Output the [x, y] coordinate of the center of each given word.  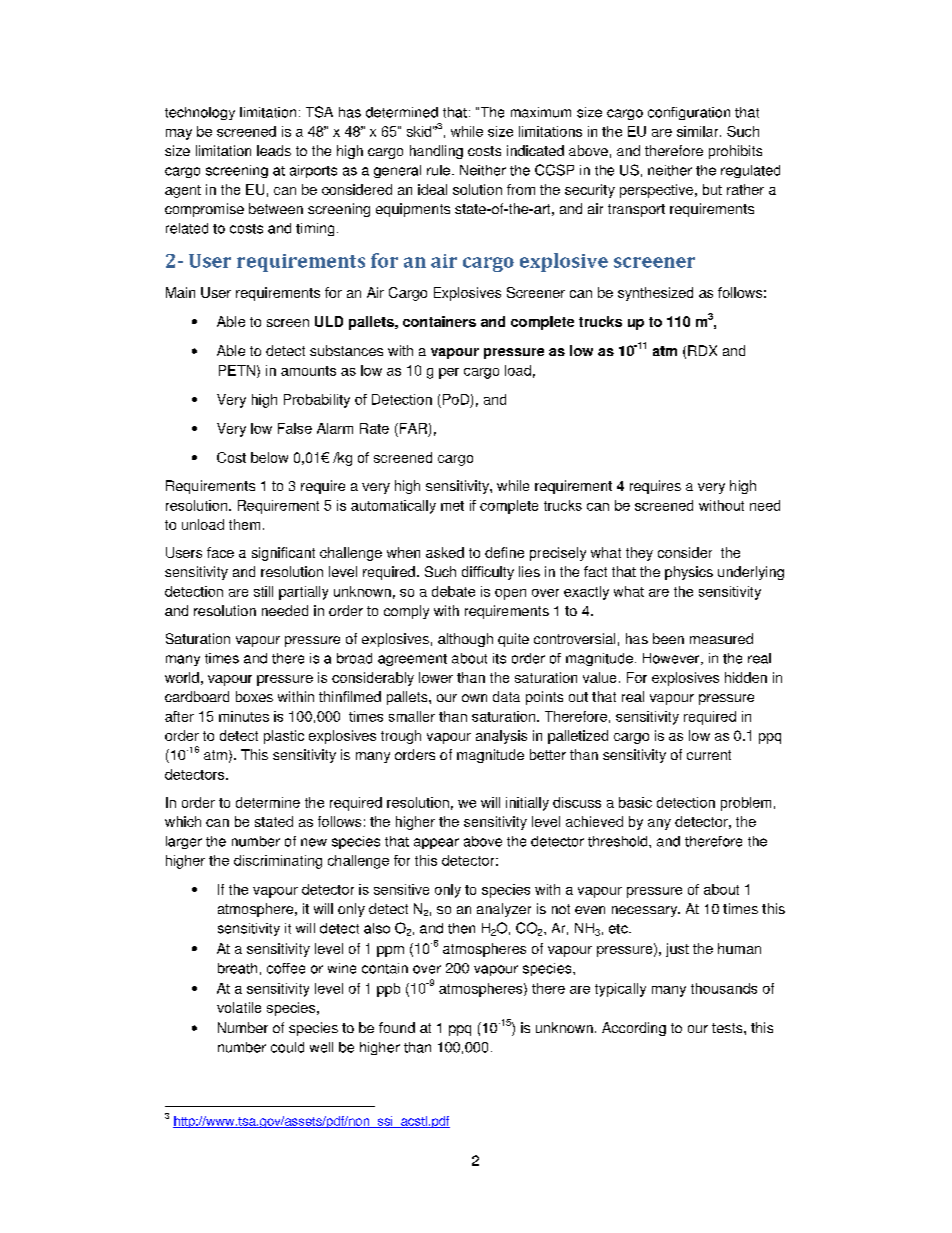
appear [436, 843]
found [397, 1027]
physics [689, 573]
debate [453, 591]
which [183, 821]
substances [346, 350]
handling [436, 152]
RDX [702, 350]
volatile [239, 1007]
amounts [308, 371]
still [263, 591]
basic [635, 802]
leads [274, 150]
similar [699, 131]
